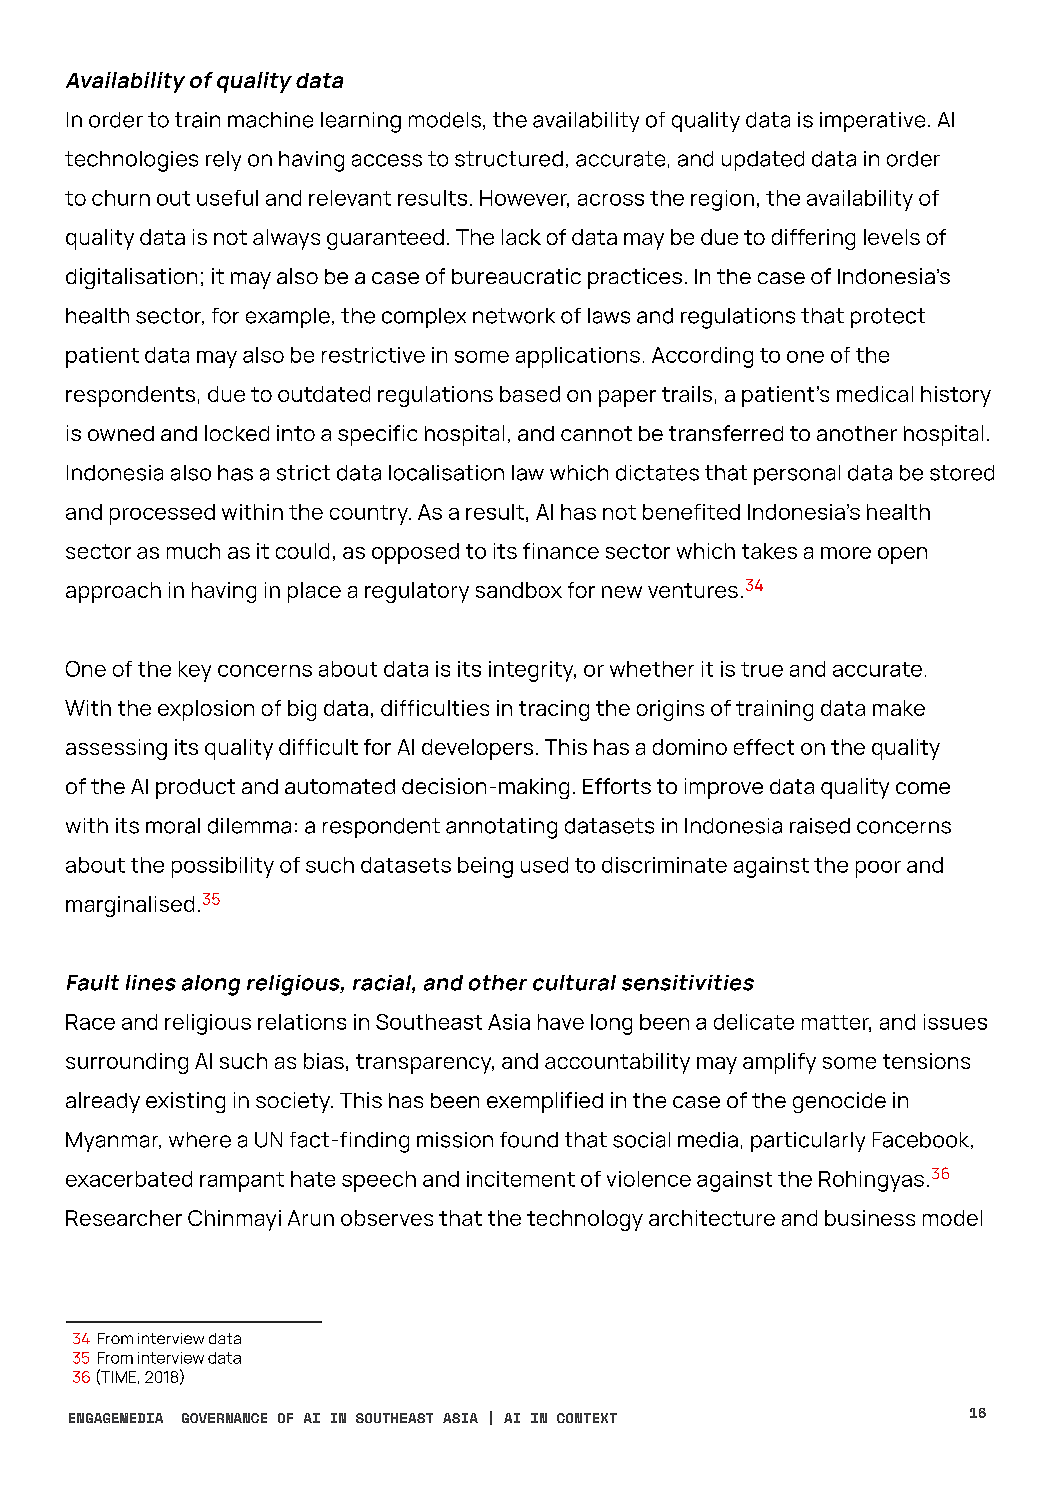 The width and height of the document is (1062, 1501). What do you see at coordinates (509, 159) in the document?
I see `structured` at bounding box center [509, 159].
